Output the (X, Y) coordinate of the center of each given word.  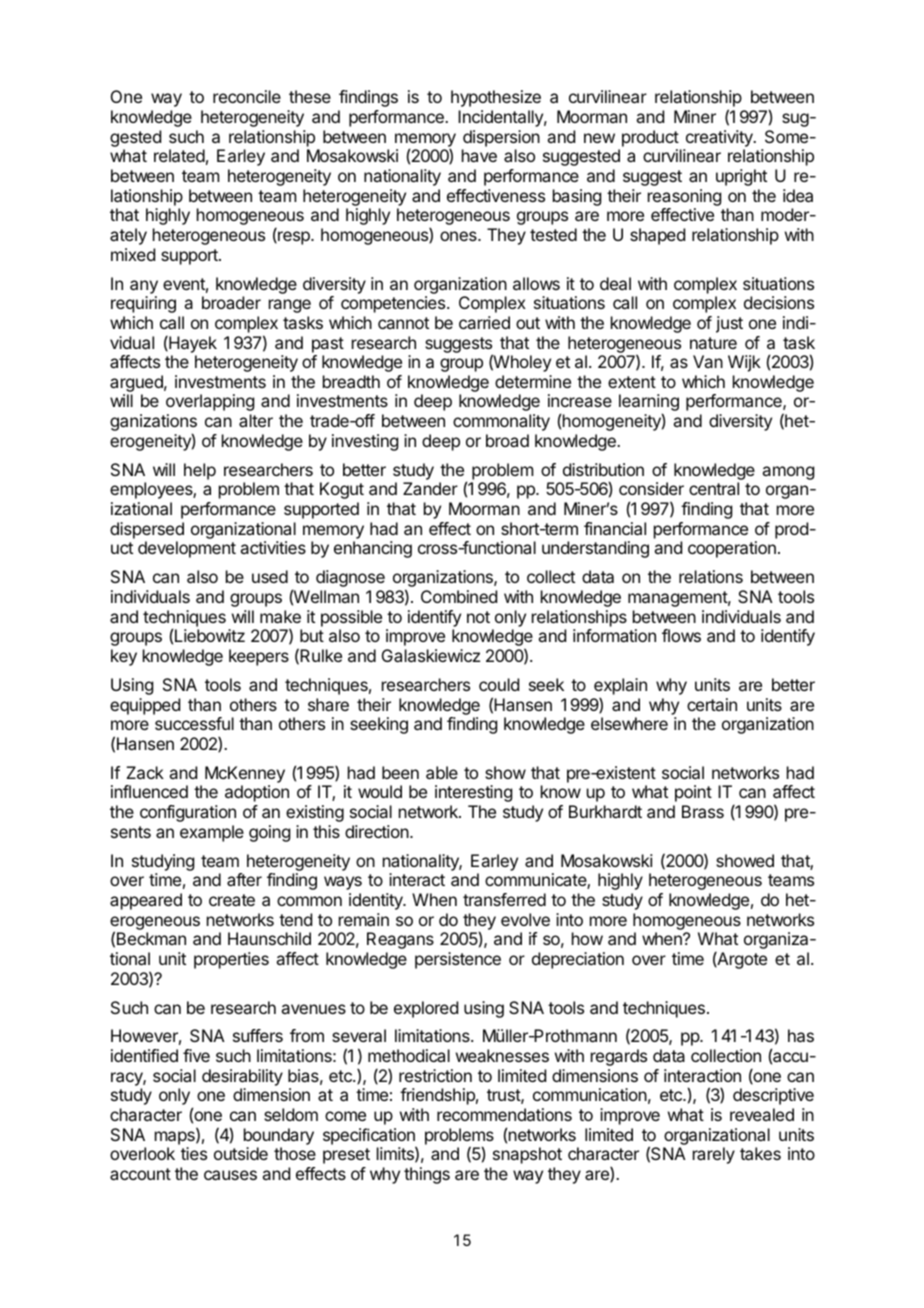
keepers (259, 657)
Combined (459, 596)
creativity (720, 138)
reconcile (247, 96)
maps (176, 1138)
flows (681, 635)
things (427, 1175)
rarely (714, 1155)
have (479, 155)
